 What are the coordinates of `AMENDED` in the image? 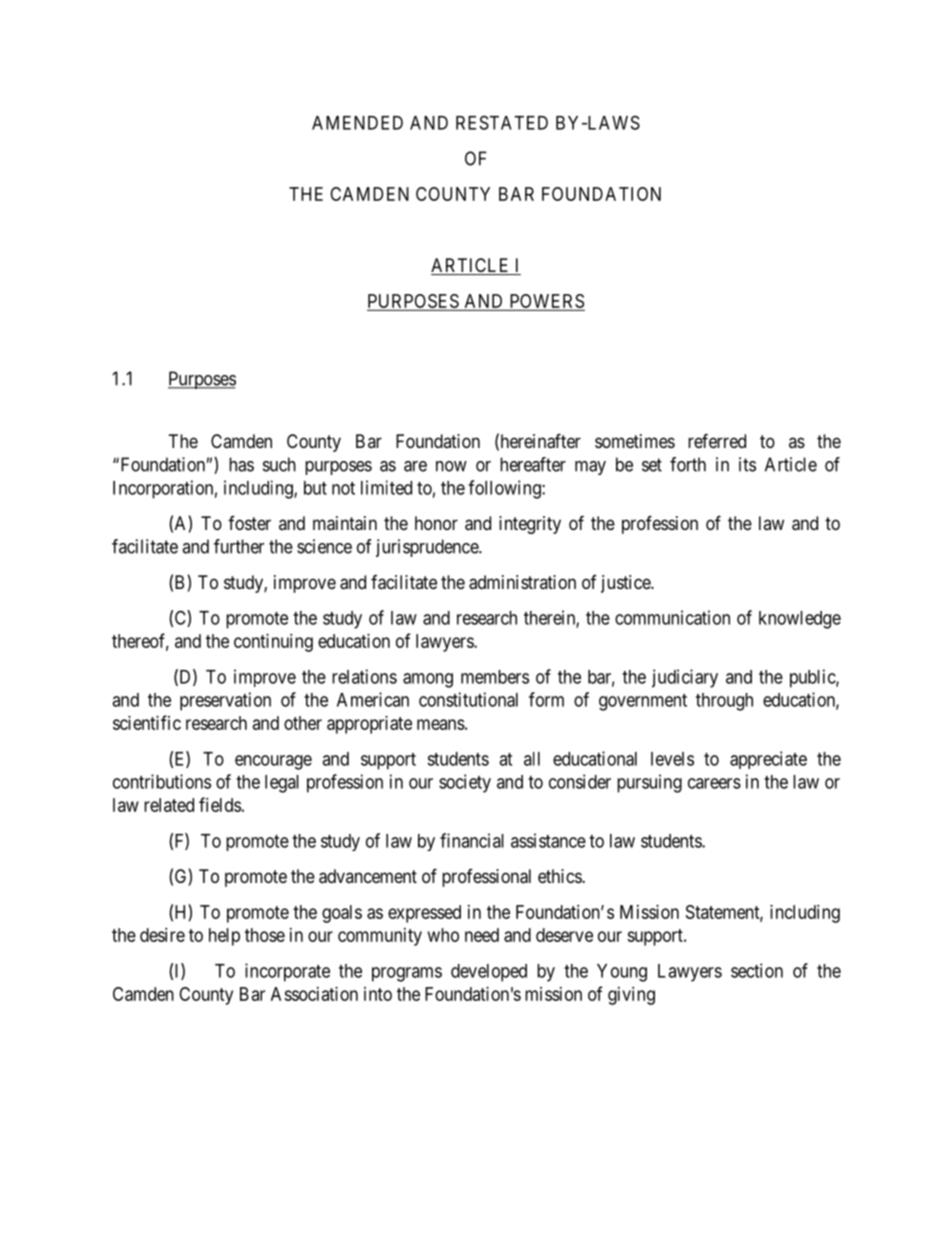 It's located at (357, 123).
